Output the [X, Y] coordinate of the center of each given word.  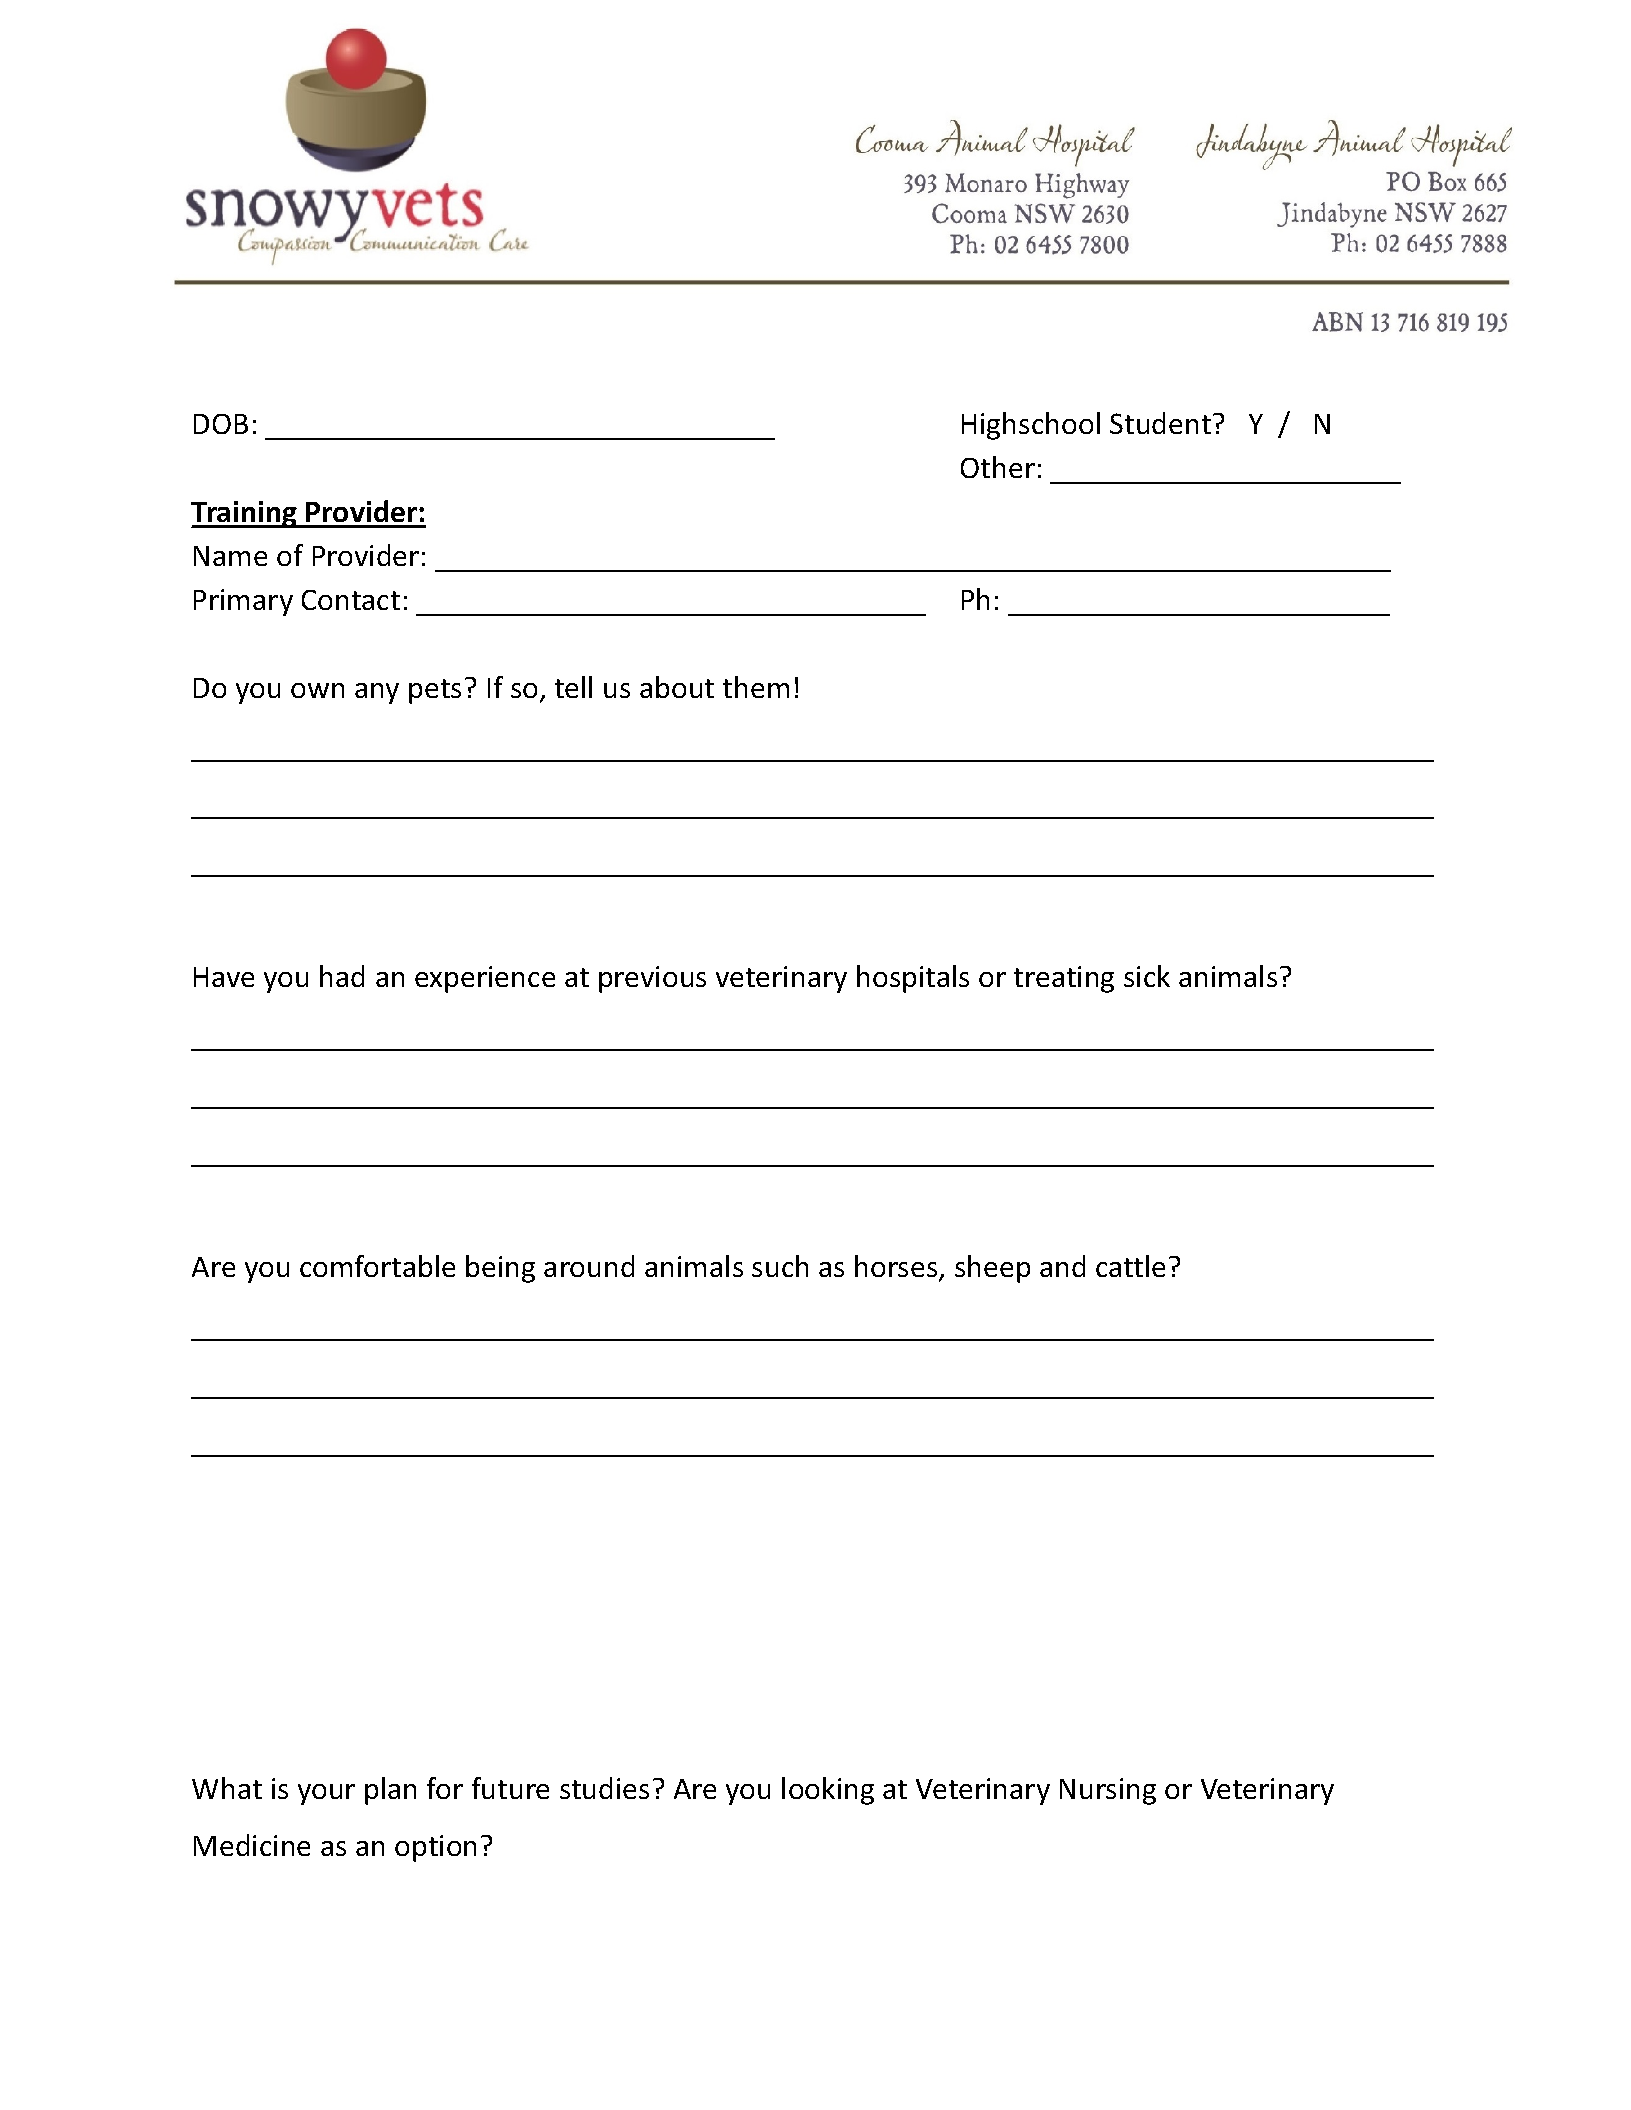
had [342, 976]
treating [1064, 979]
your [326, 1794]
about [677, 687]
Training [245, 514]
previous [652, 979]
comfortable [377, 1266]
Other [998, 467]
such [780, 1266]
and [1062, 1266]
